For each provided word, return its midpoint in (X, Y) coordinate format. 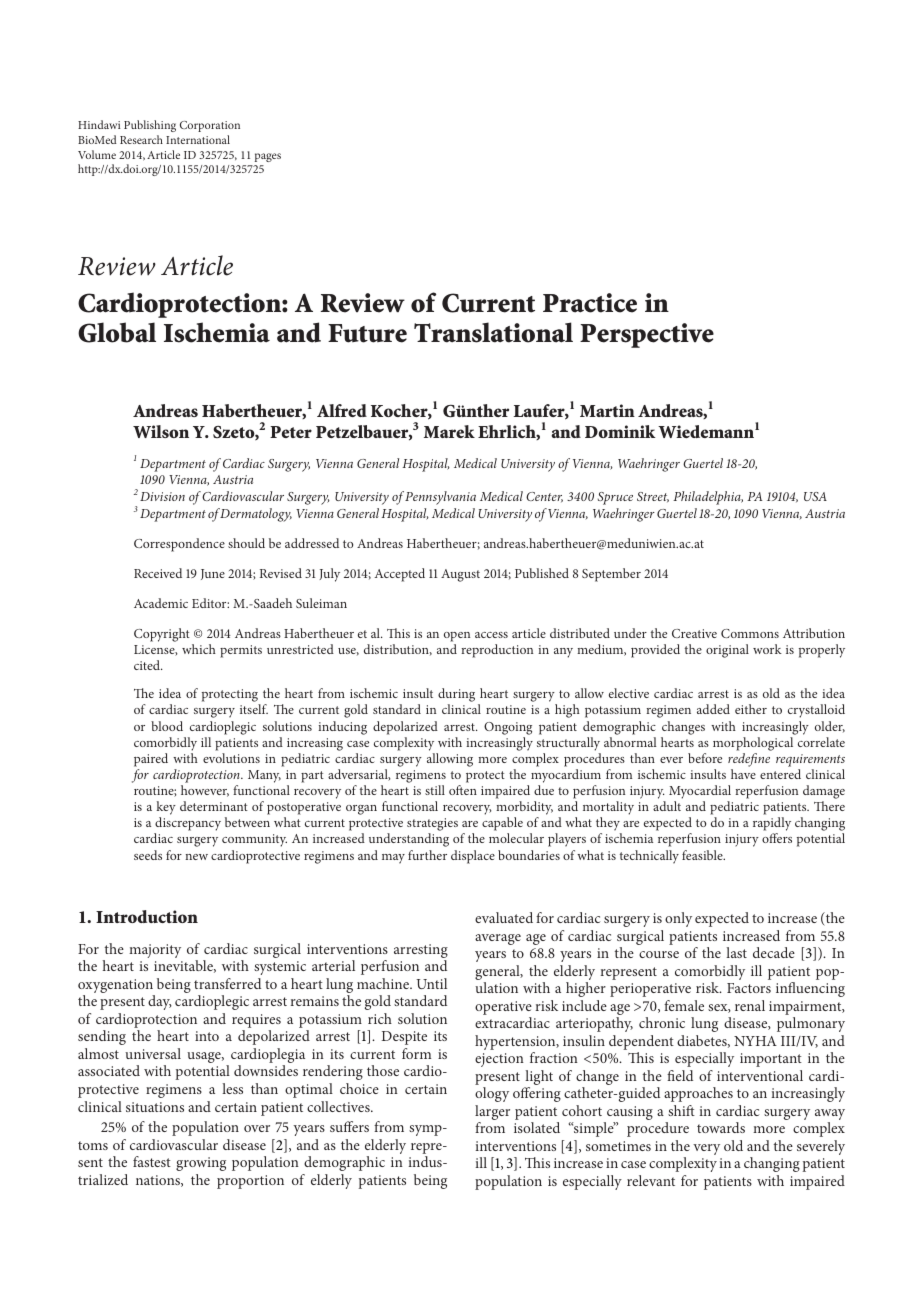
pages (268, 157)
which (199, 649)
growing (201, 1164)
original (727, 651)
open (457, 637)
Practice (590, 303)
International (198, 139)
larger (492, 1114)
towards (721, 1127)
